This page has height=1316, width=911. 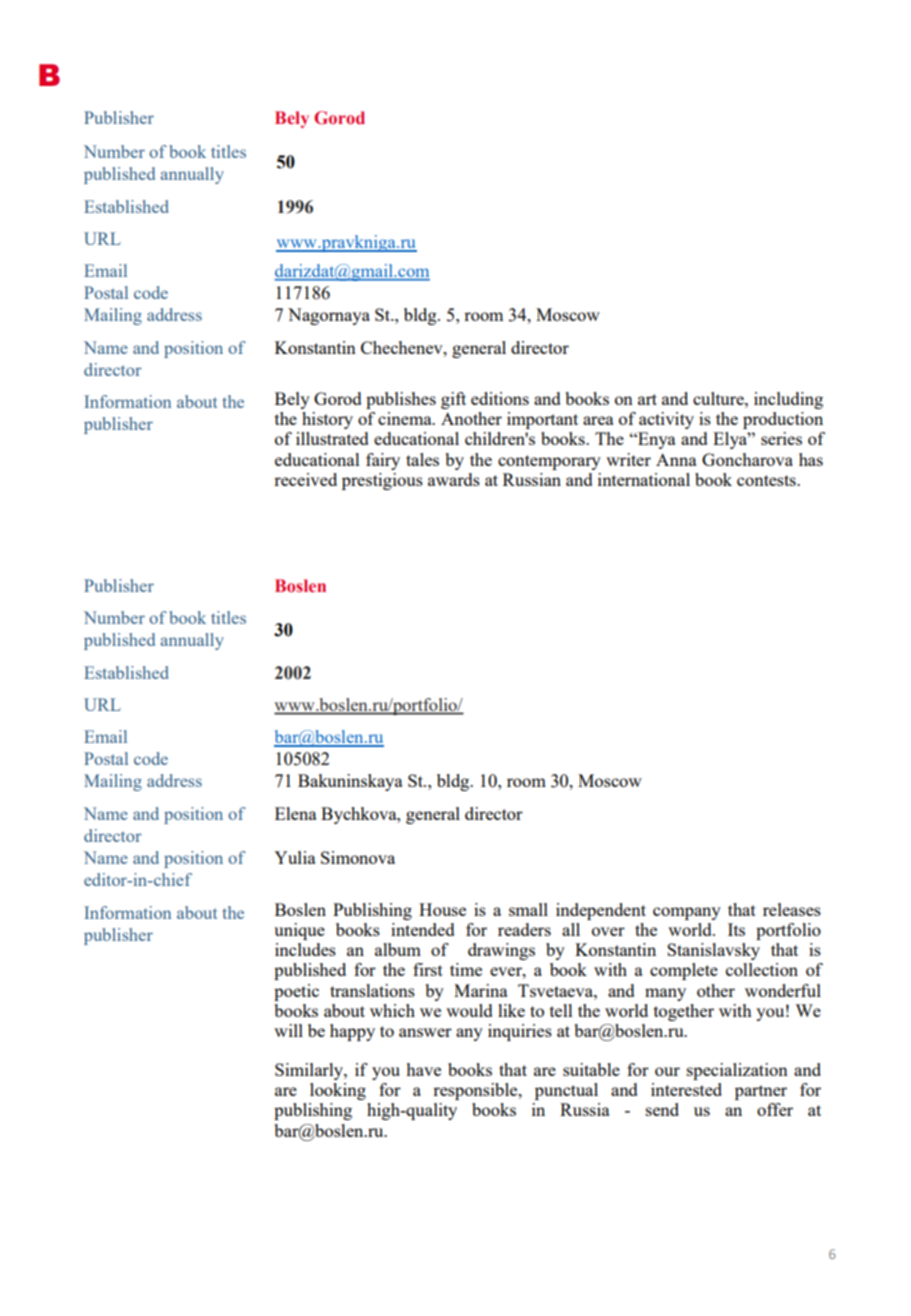 What do you see at coordinates (767, 480) in the page?
I see `contests` at bounding box center [767, 480].
